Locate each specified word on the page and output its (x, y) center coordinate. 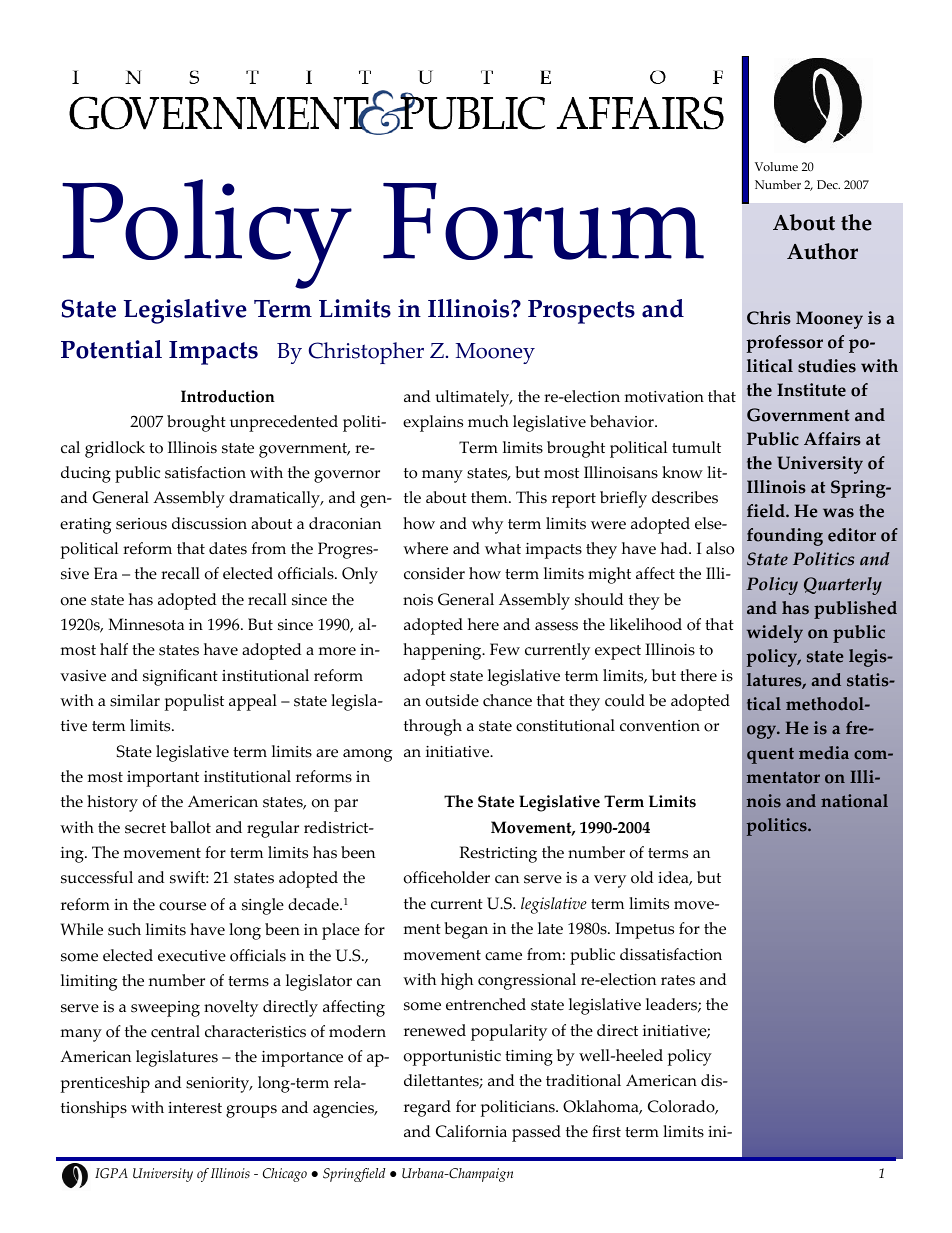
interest (195, 1108)
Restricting (498, 854)
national (854, 801)
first (606, 1131)
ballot (190, 827)
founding (785, 537)
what (503, 548)
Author (822, 251)
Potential (111, 349)
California (471, 1131)
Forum (543, 221)
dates (228, 548)
